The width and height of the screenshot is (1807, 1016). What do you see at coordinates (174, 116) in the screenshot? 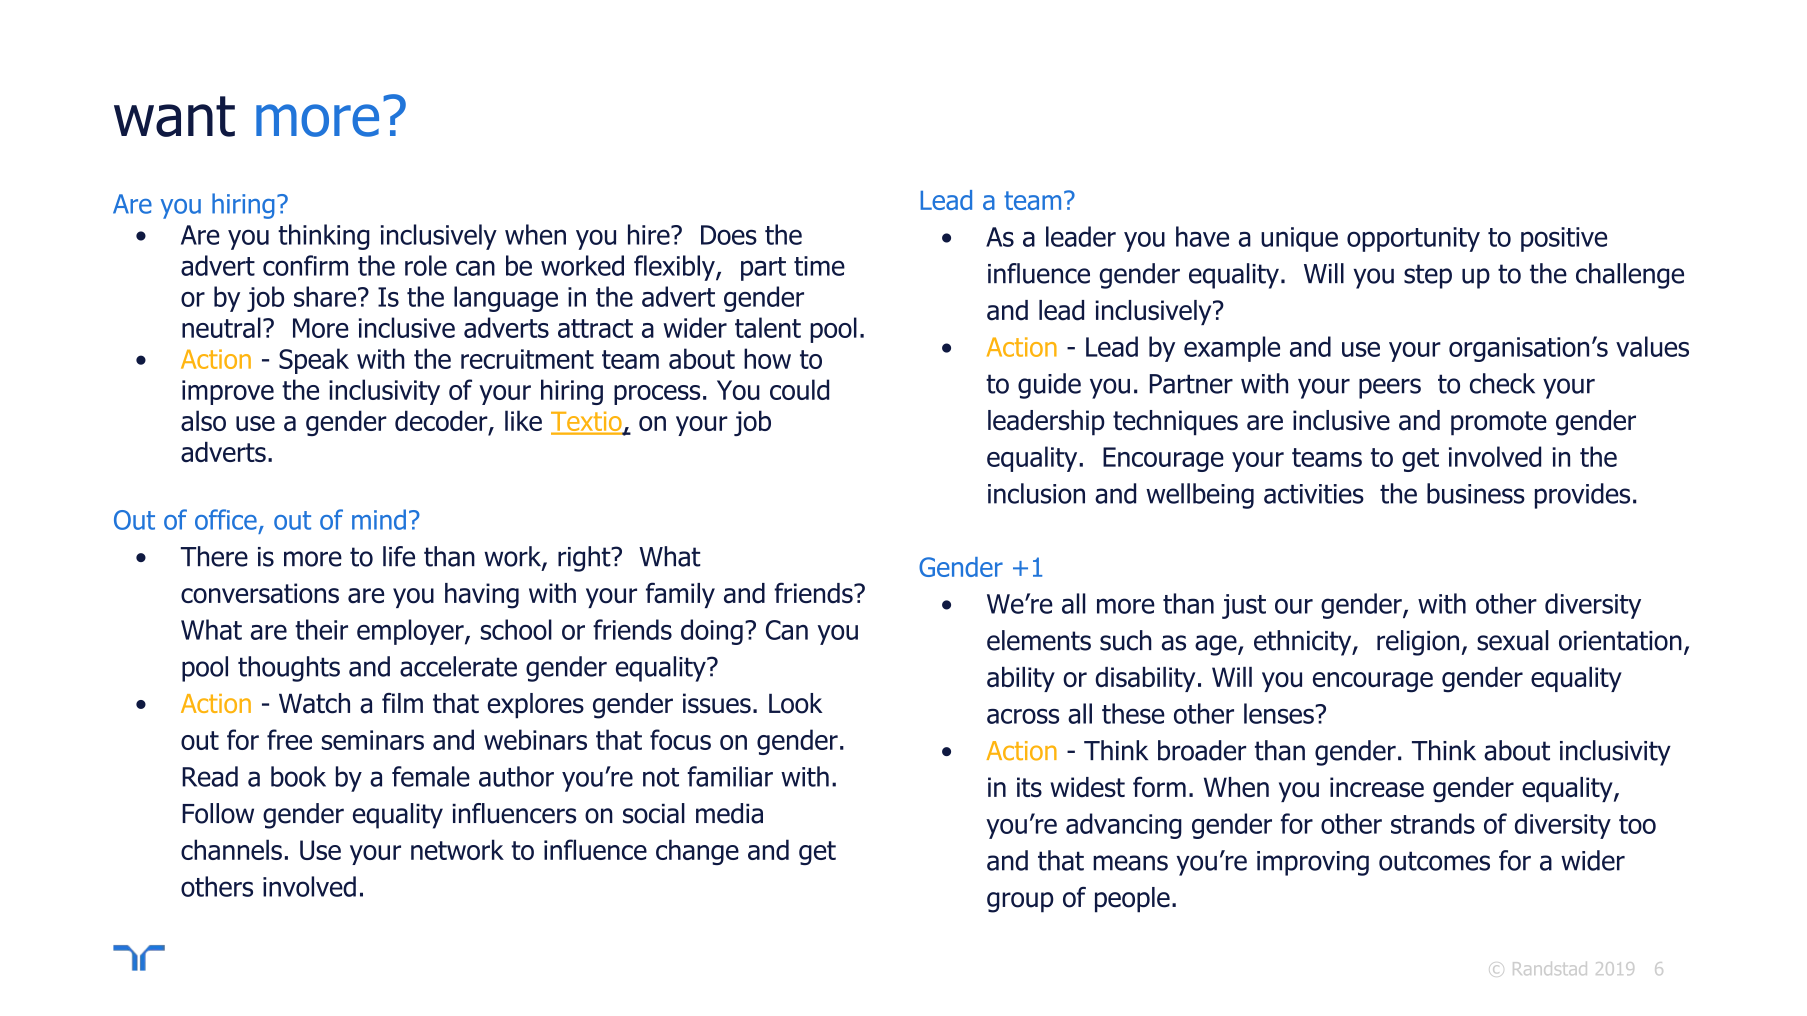
I see `want` at bounding box center [174, 116].
